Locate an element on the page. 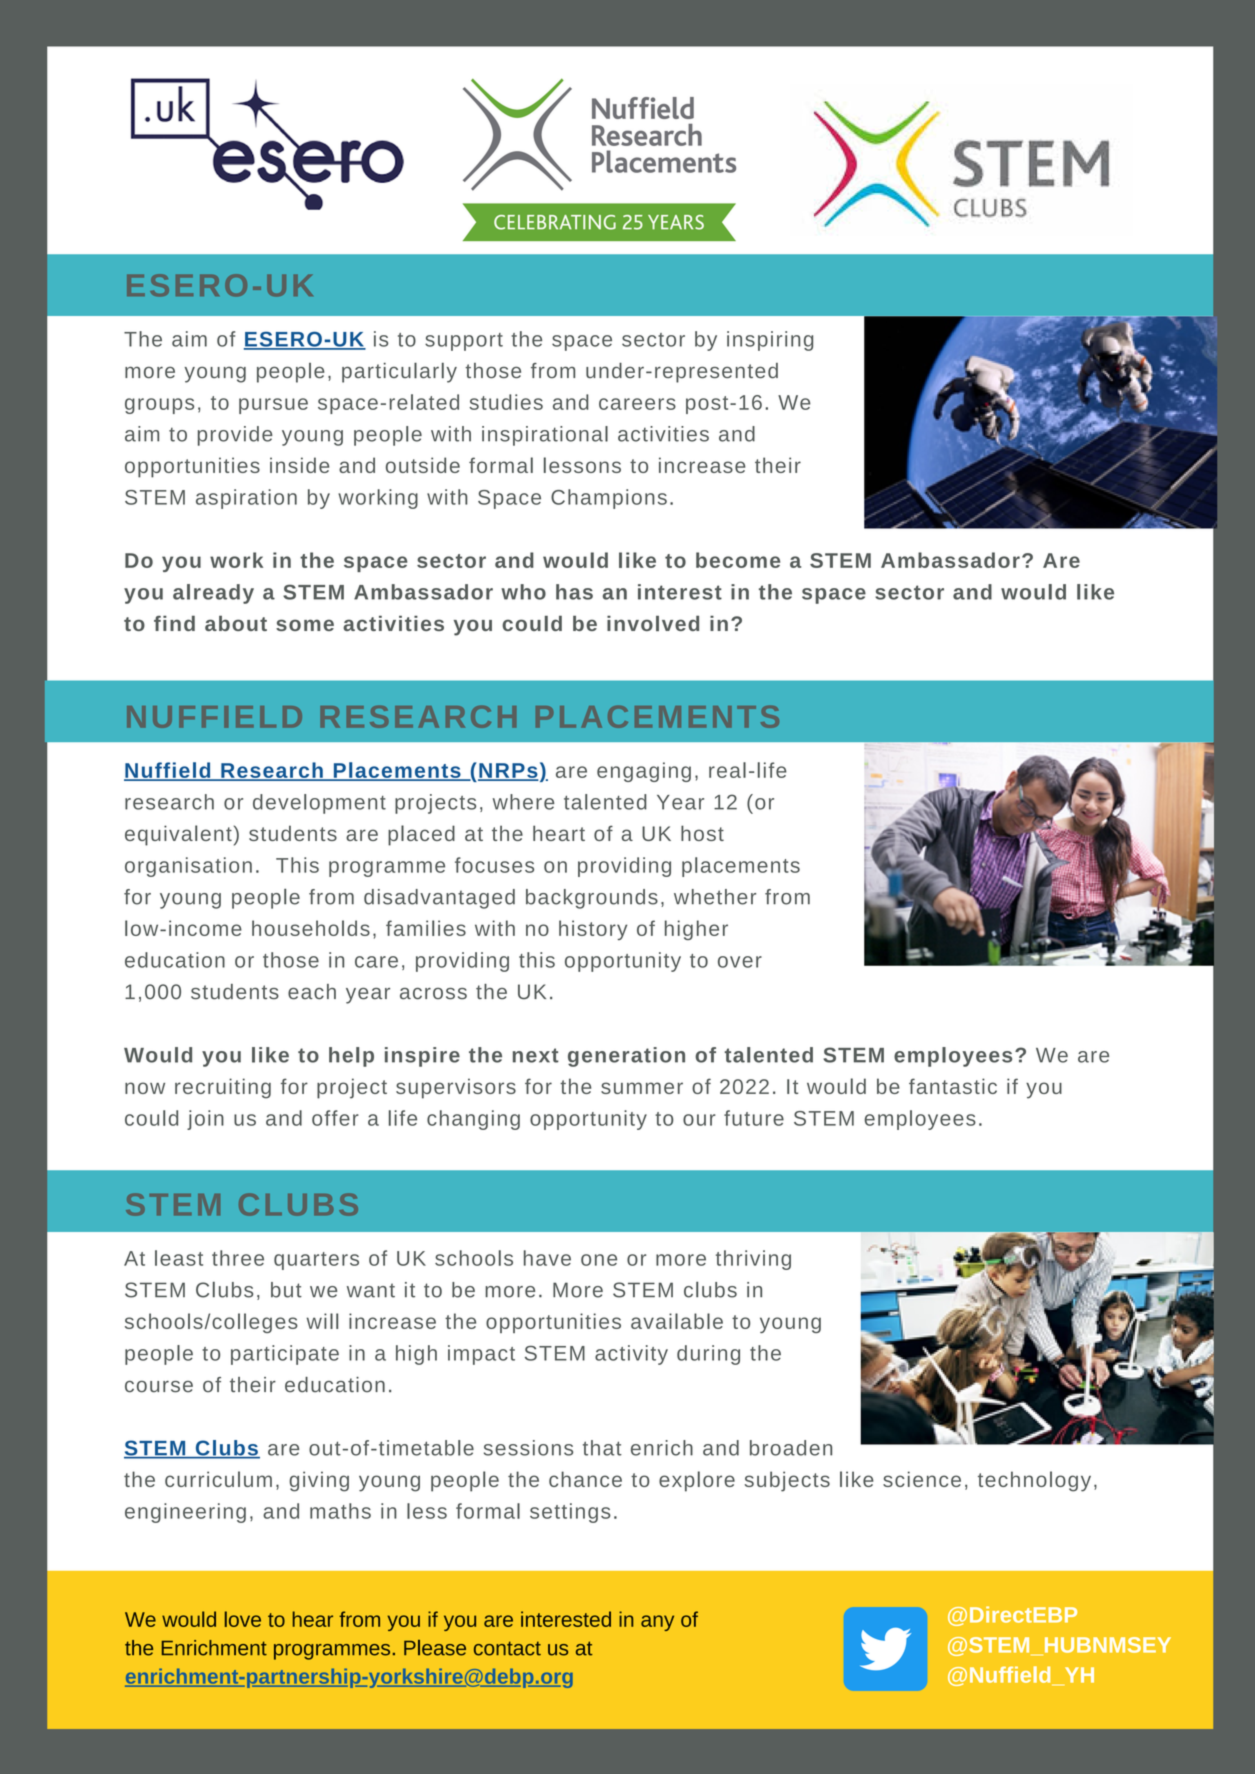 The image size is (1255, 1774). inspirational is located at coordinates (545, 436).
